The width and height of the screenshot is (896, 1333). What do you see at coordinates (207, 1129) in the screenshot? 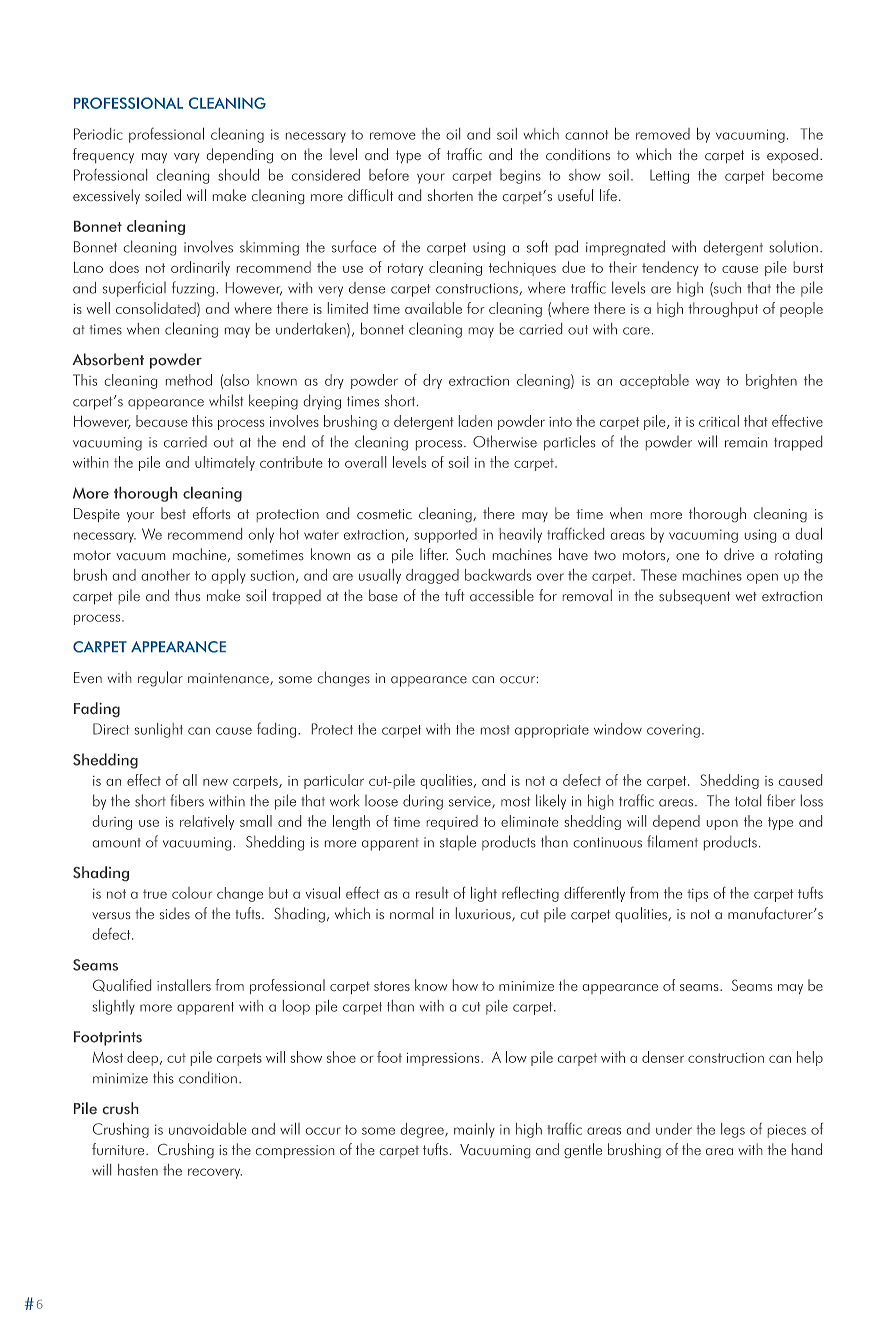
I see `unavoidable` at bounding box center [207, 1129].
